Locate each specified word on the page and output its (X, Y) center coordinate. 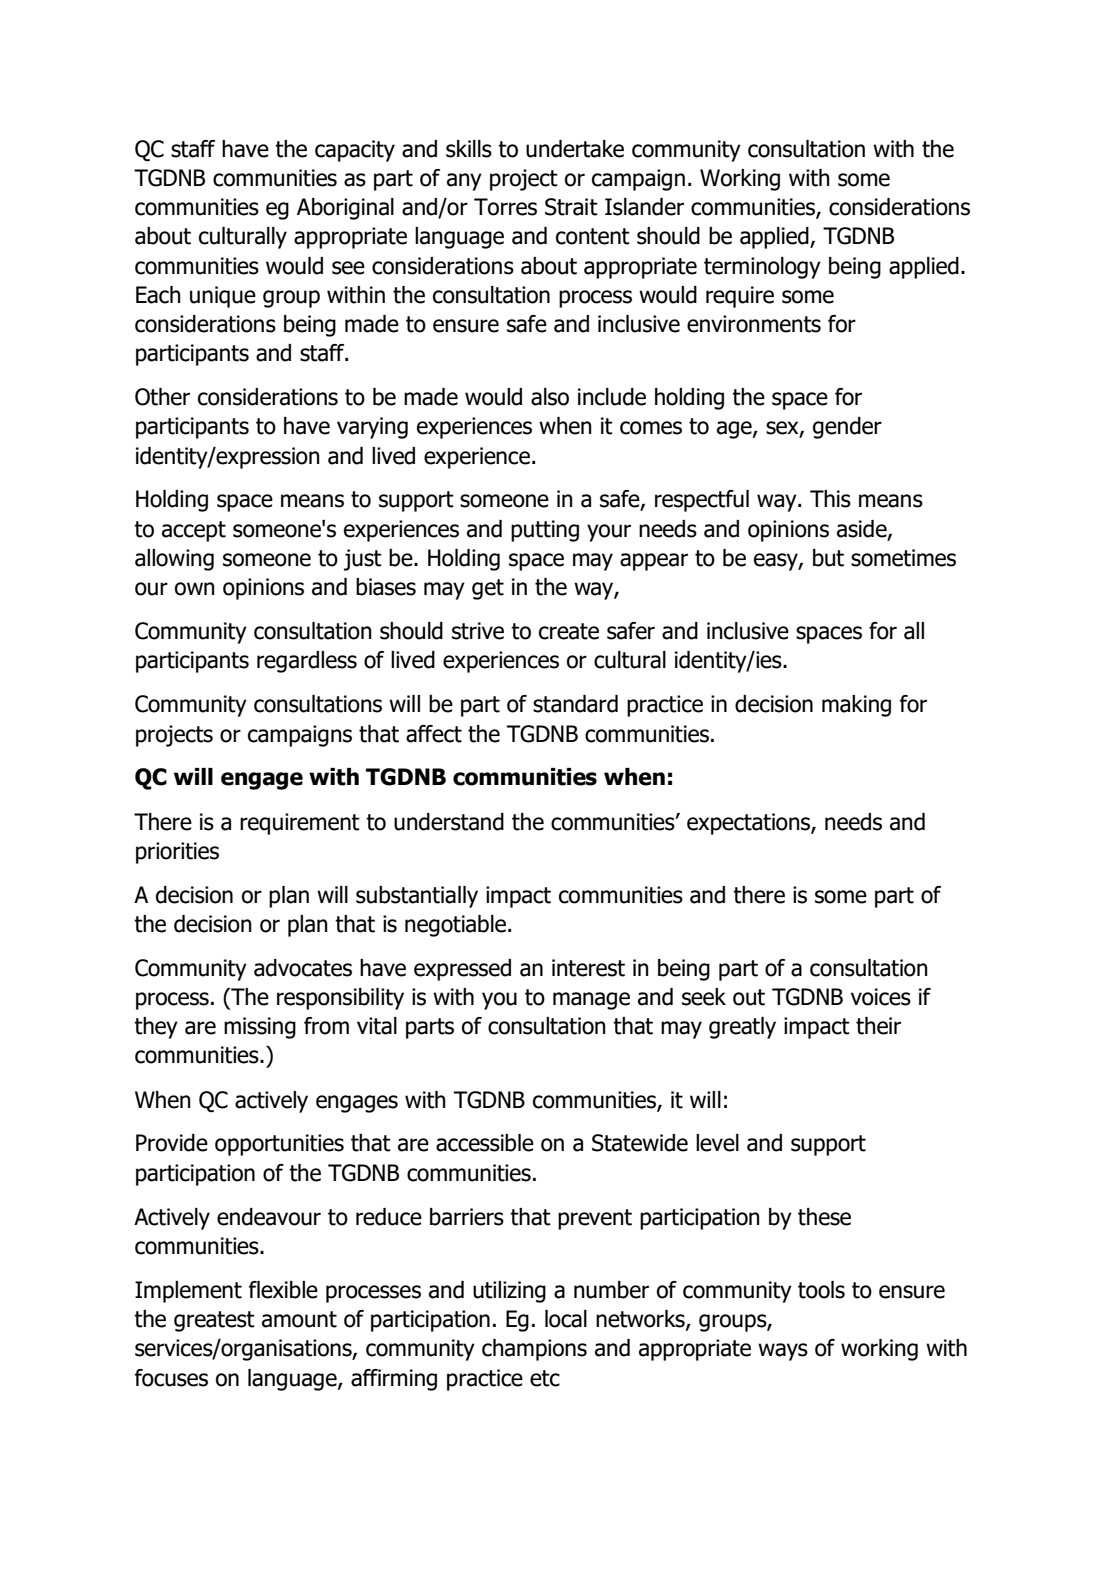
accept (194, 531)
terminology (762, 268)
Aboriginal (345, 209)
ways (783, 1352)
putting (545, 531)
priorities (177, 853)
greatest (214, 1321)
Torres (505, 207)
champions (534, 1350)
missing (260, 1028)
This (830, 499)
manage (591, 1001)
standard (575, 704)
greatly (742, 1028)
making (856, 706)
